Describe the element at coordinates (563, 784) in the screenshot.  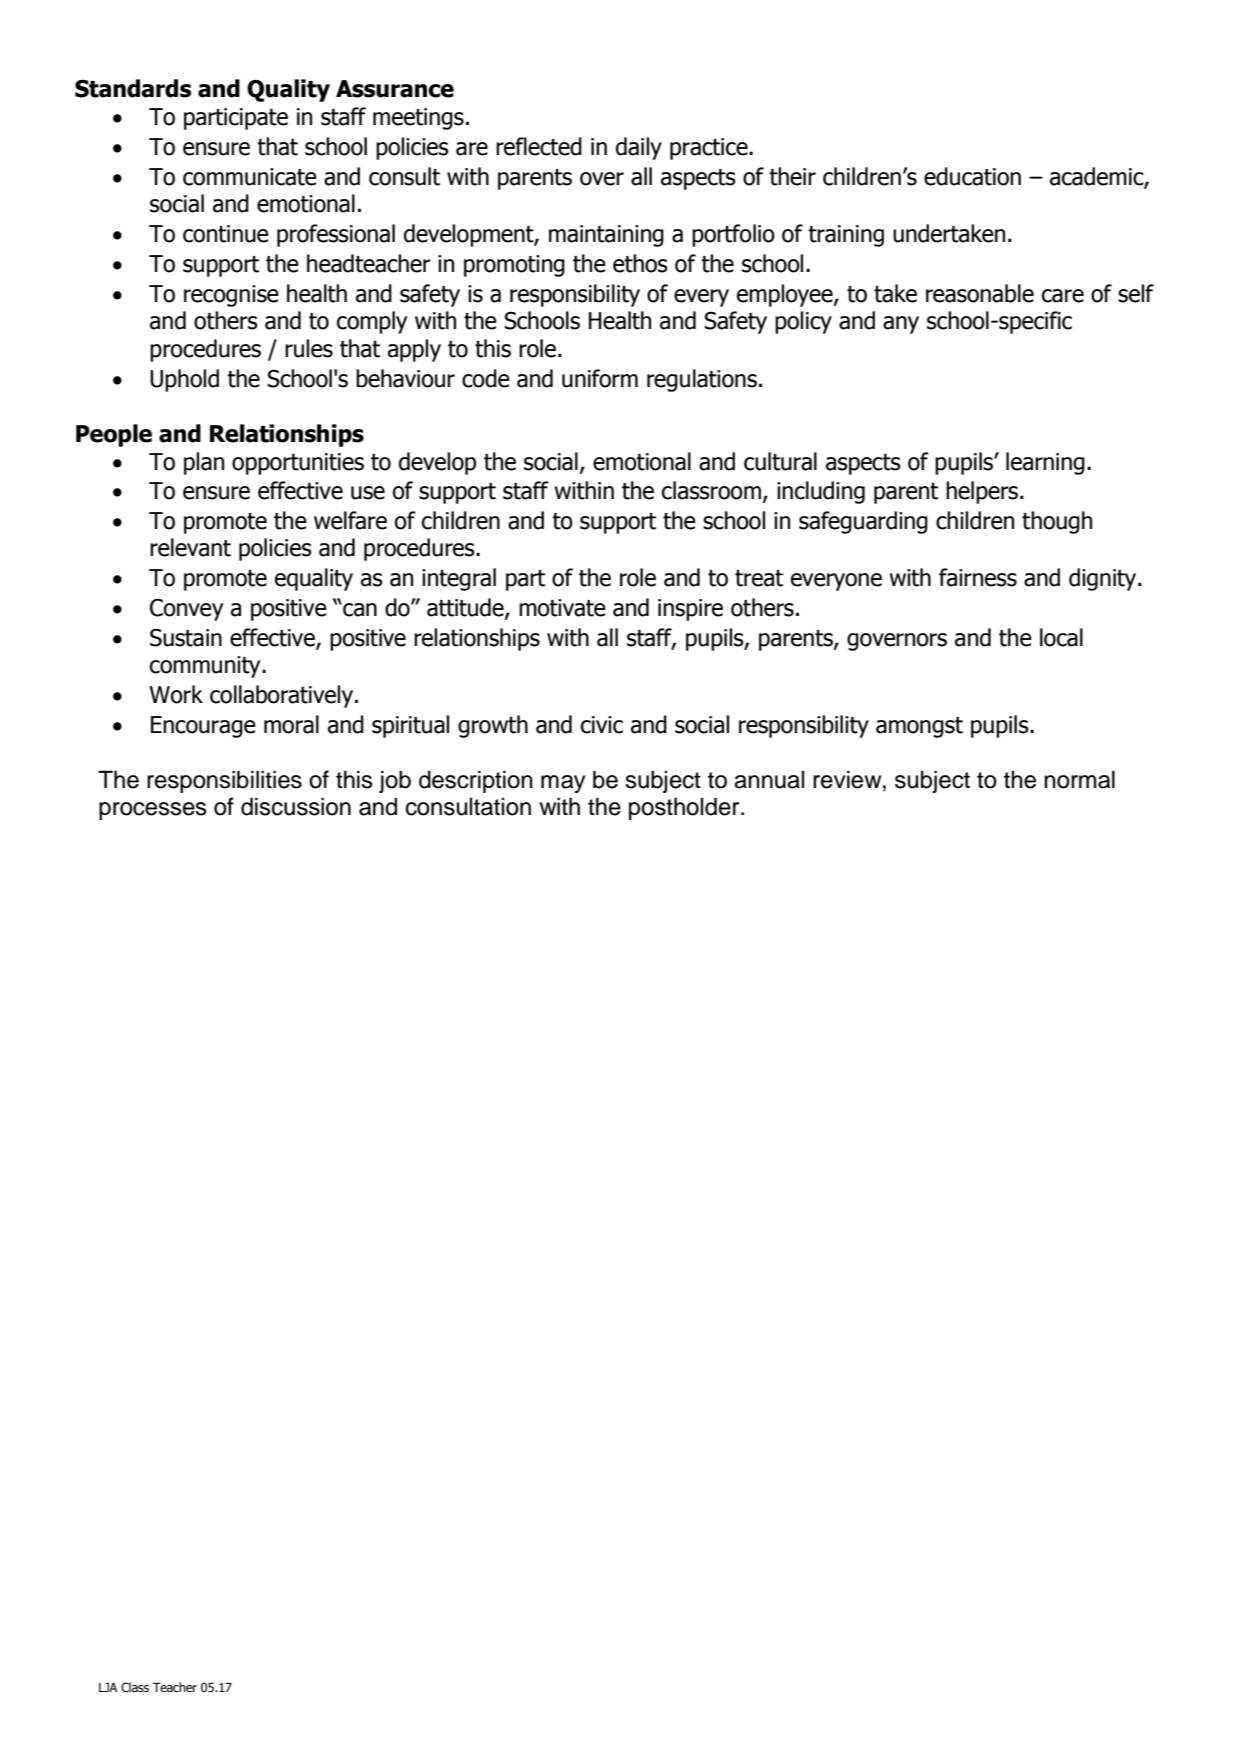
I see `may` at that location.
